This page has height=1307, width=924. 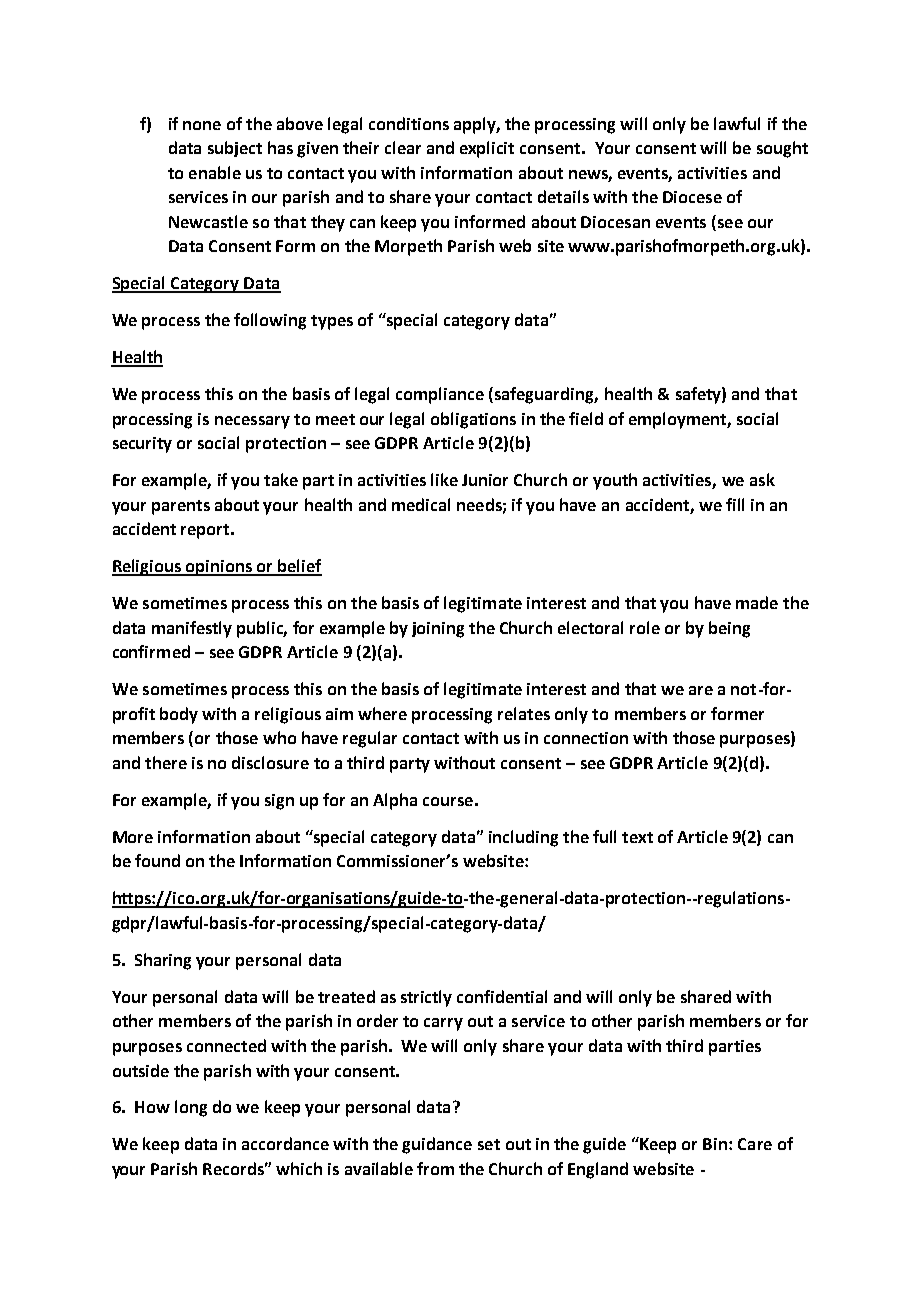 What do you see at coordinates (716, 1144) in the page?
I see `Bin` at bounding box center [716, 1144].
